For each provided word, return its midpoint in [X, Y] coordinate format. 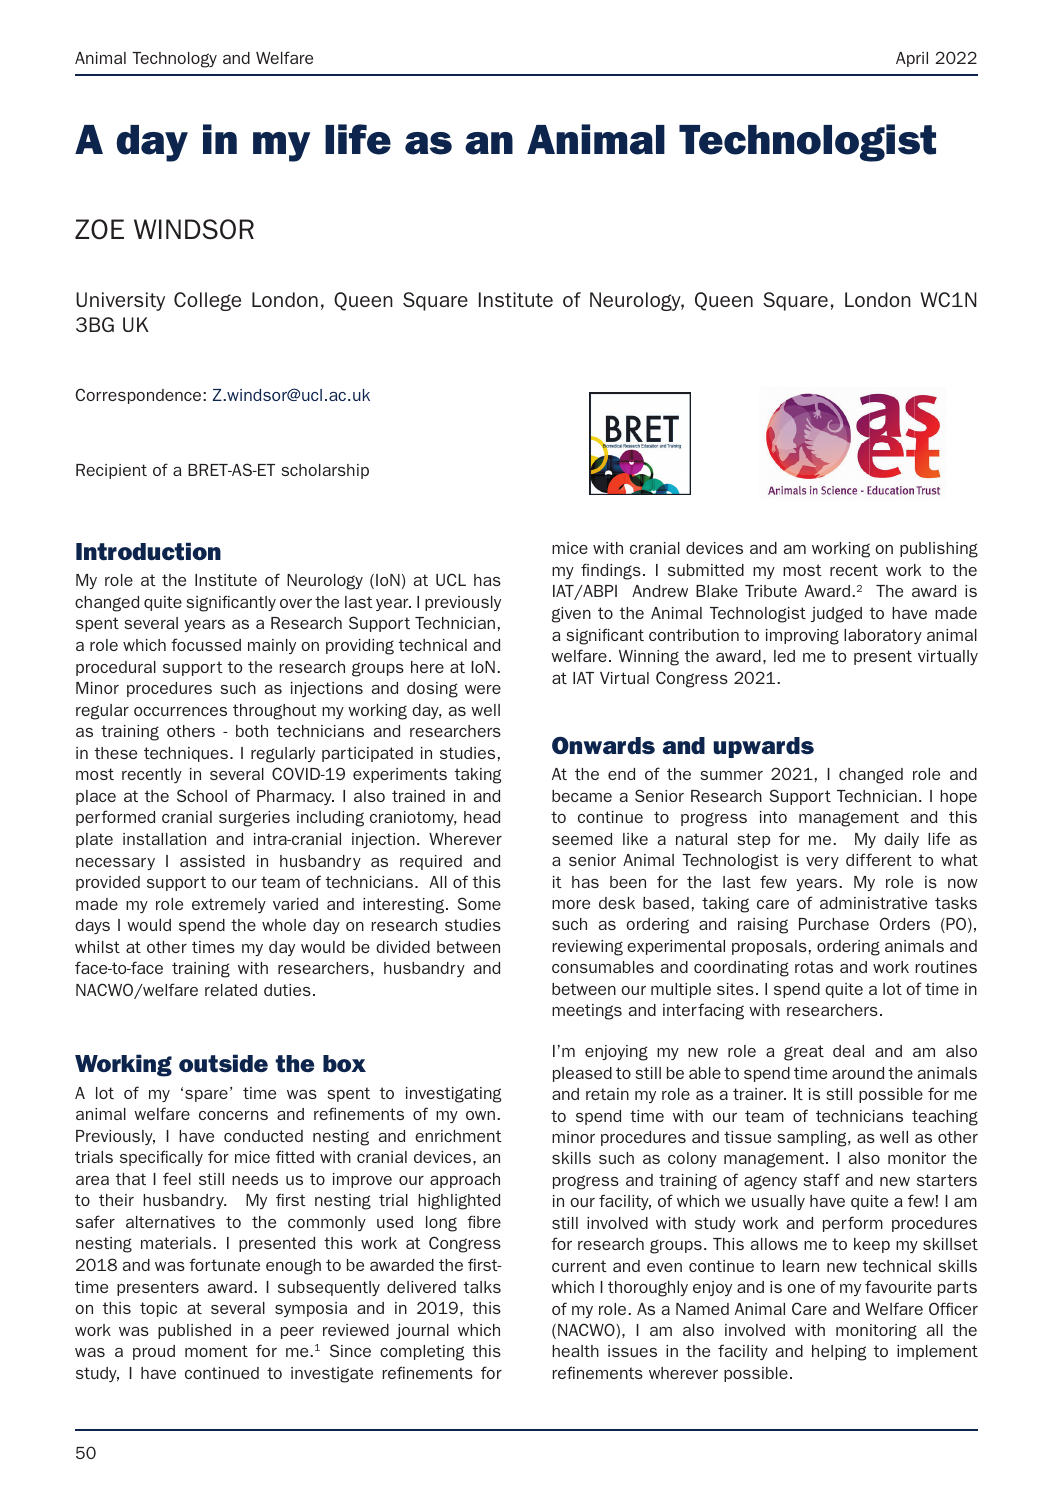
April [912, 59]
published [194, 1331]
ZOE [99, 229]
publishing [939, 550]
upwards [763, 747]
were [483, 689]
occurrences [180, 711]
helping [839, 1353]
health [575, 1351]
